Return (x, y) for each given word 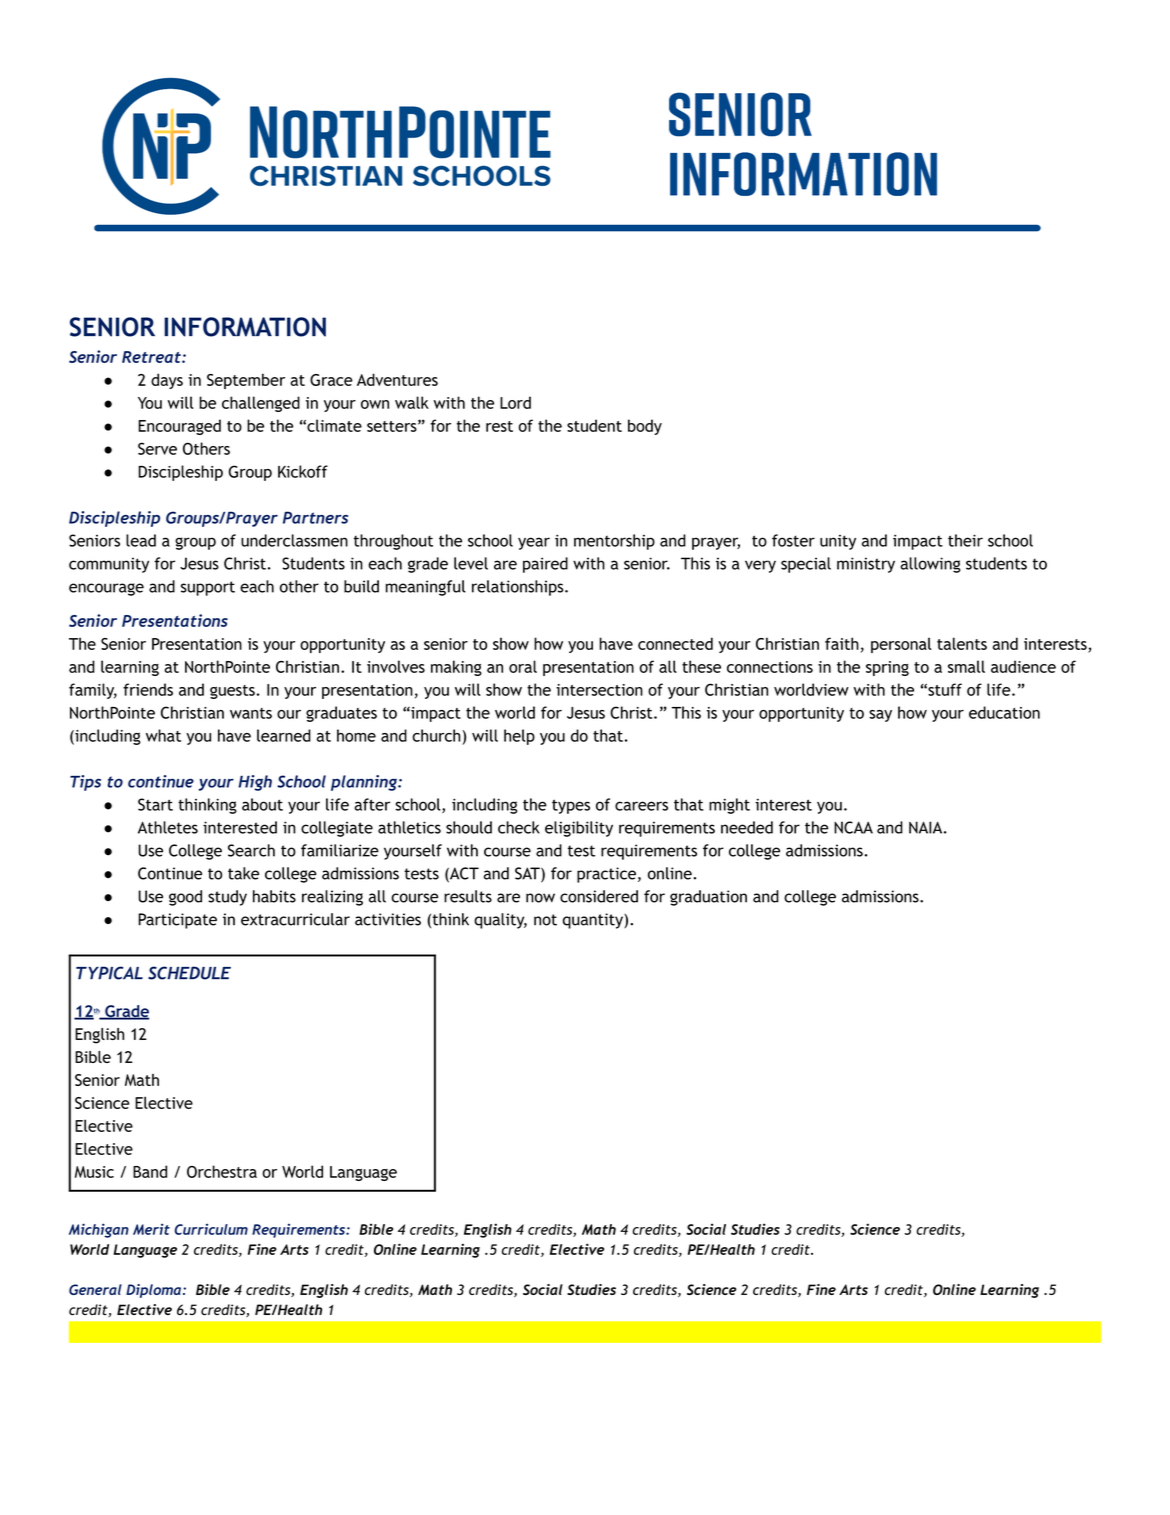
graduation (708, 898)
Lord (515, 402)
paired (545, 565)
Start (155, 804)
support (208, 588)
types (571, 806)
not (545, 920)
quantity (594, 921)
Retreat (152, 357)
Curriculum (211, 1229)
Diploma (153, 1291)
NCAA (853, 827)
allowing (931, 565)
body (645, 427)
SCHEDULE (189, 973)
